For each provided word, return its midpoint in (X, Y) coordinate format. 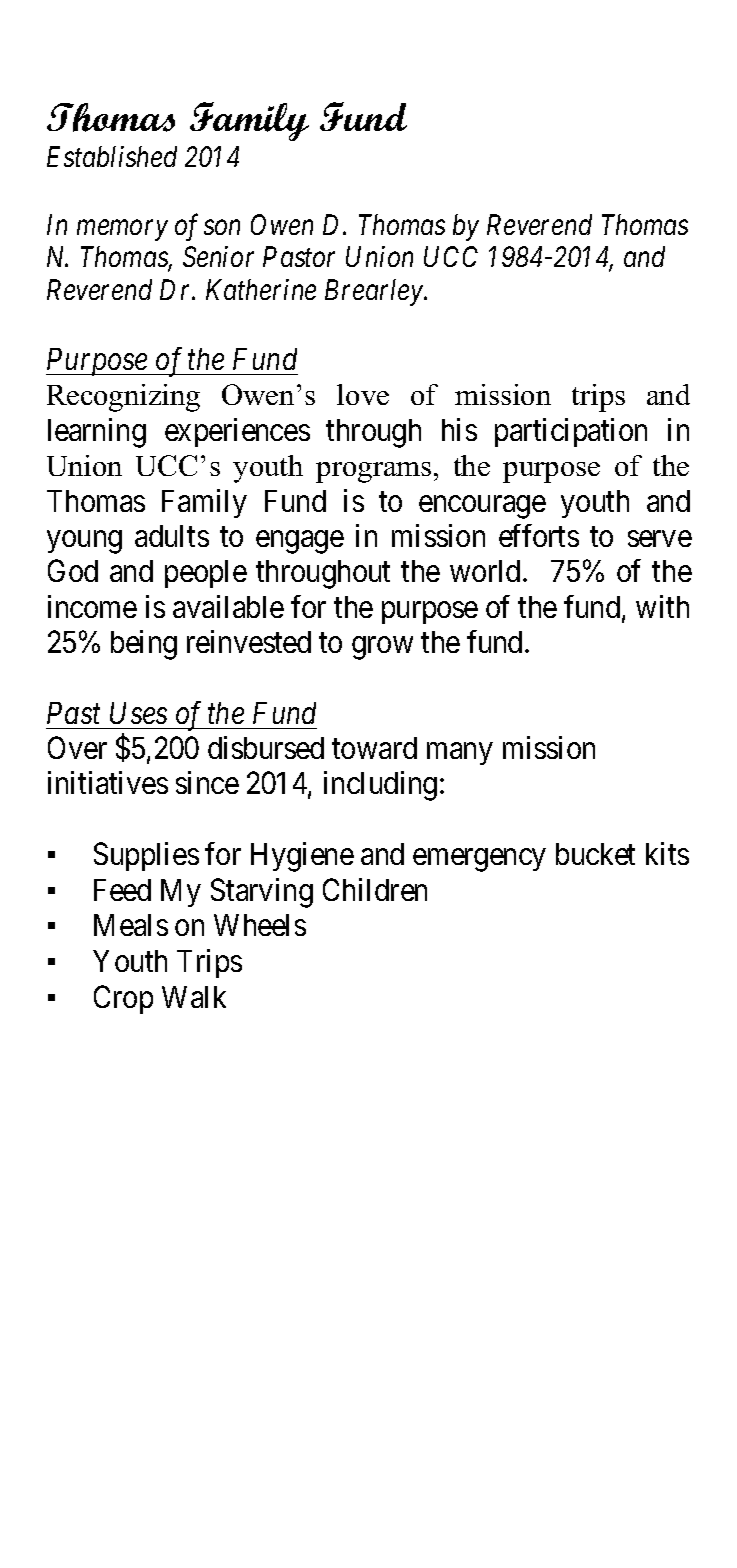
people (206, 574)
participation (571, 432)
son (222, 228)
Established (112, 156)
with (662, 606)
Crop (123, 999)
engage (300, 542)
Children (375, 889)
